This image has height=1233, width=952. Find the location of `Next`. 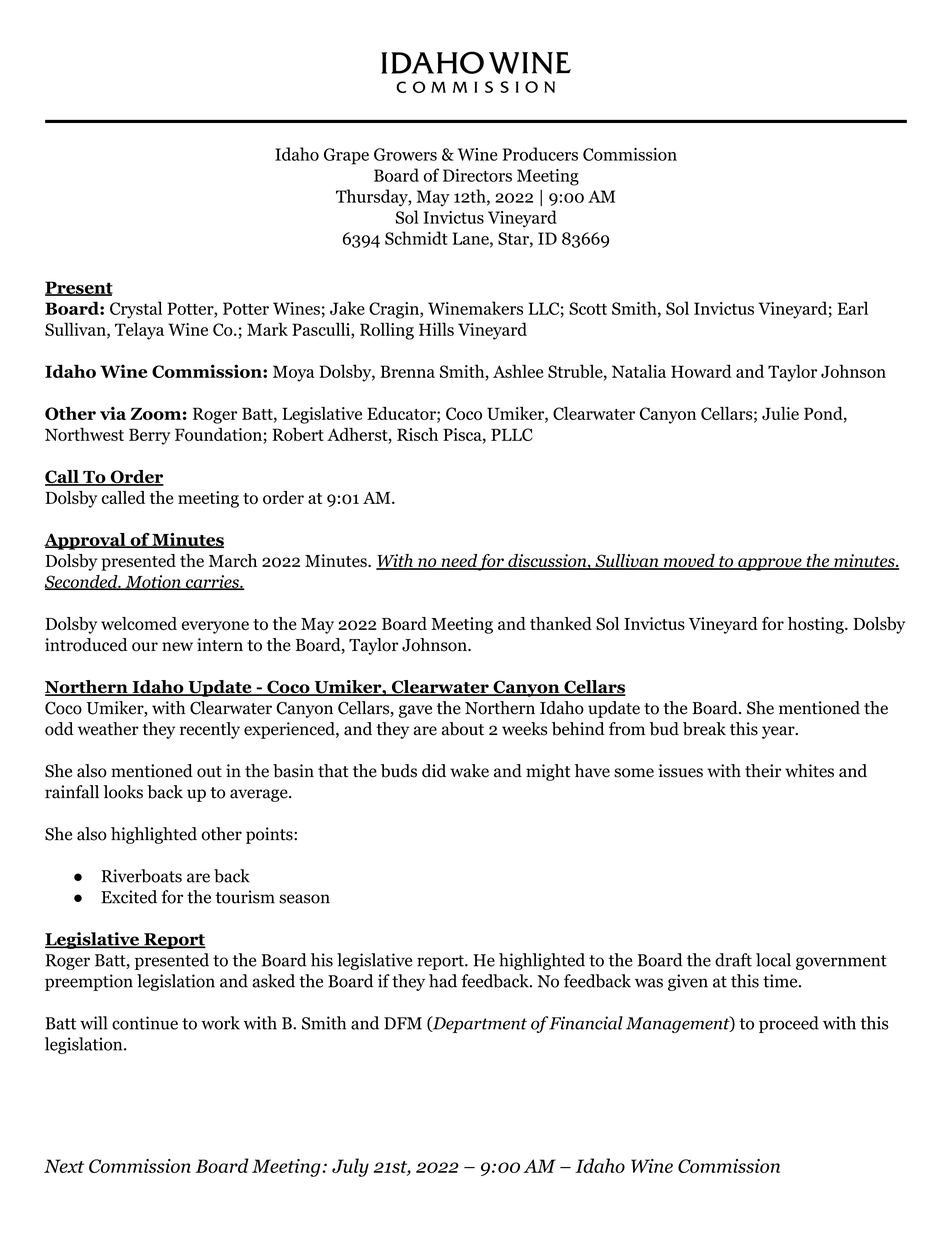

Next is located at coordinates (64, 1166).
